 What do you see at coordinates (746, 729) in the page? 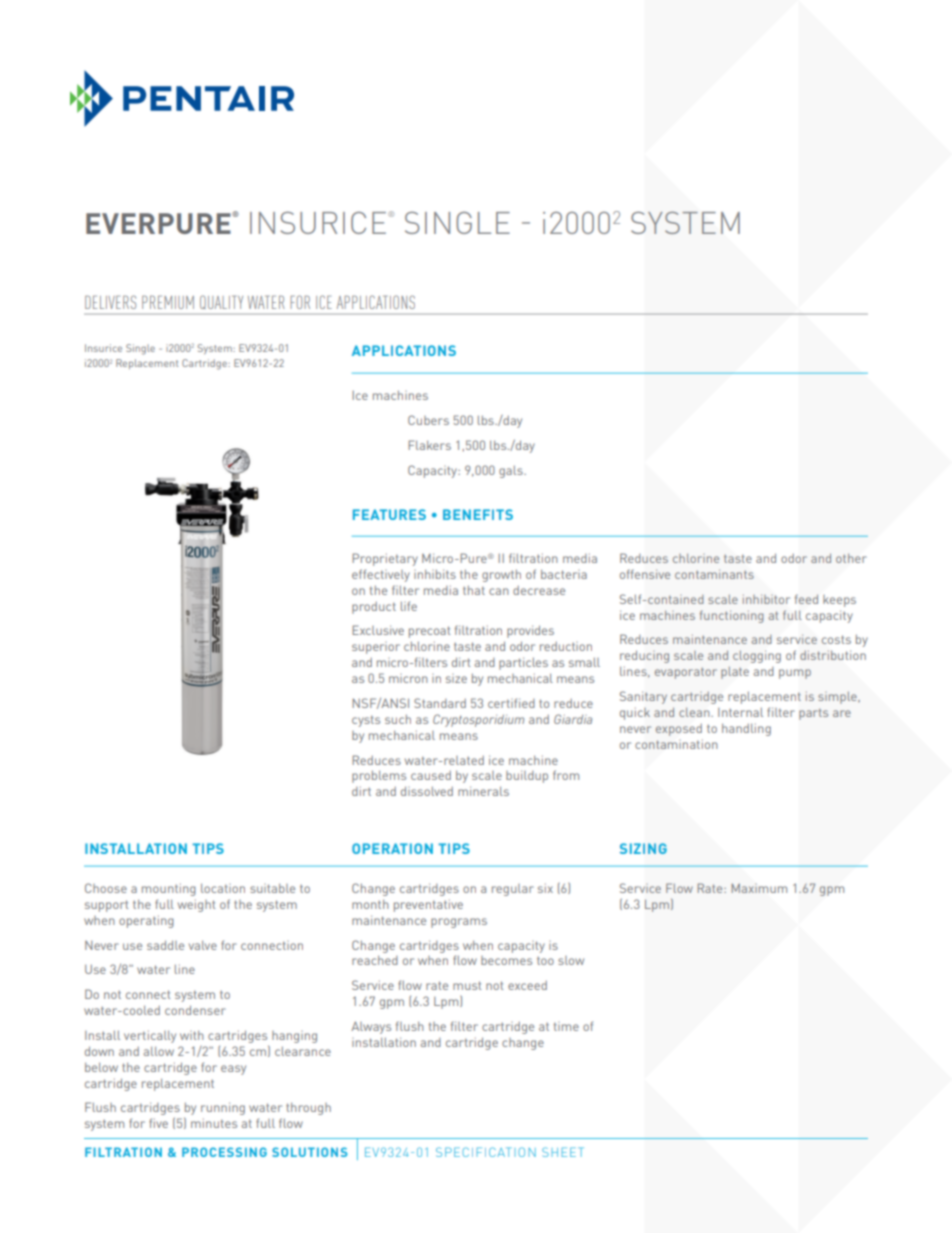
I see `handling` at bounding box center [746, 729].
